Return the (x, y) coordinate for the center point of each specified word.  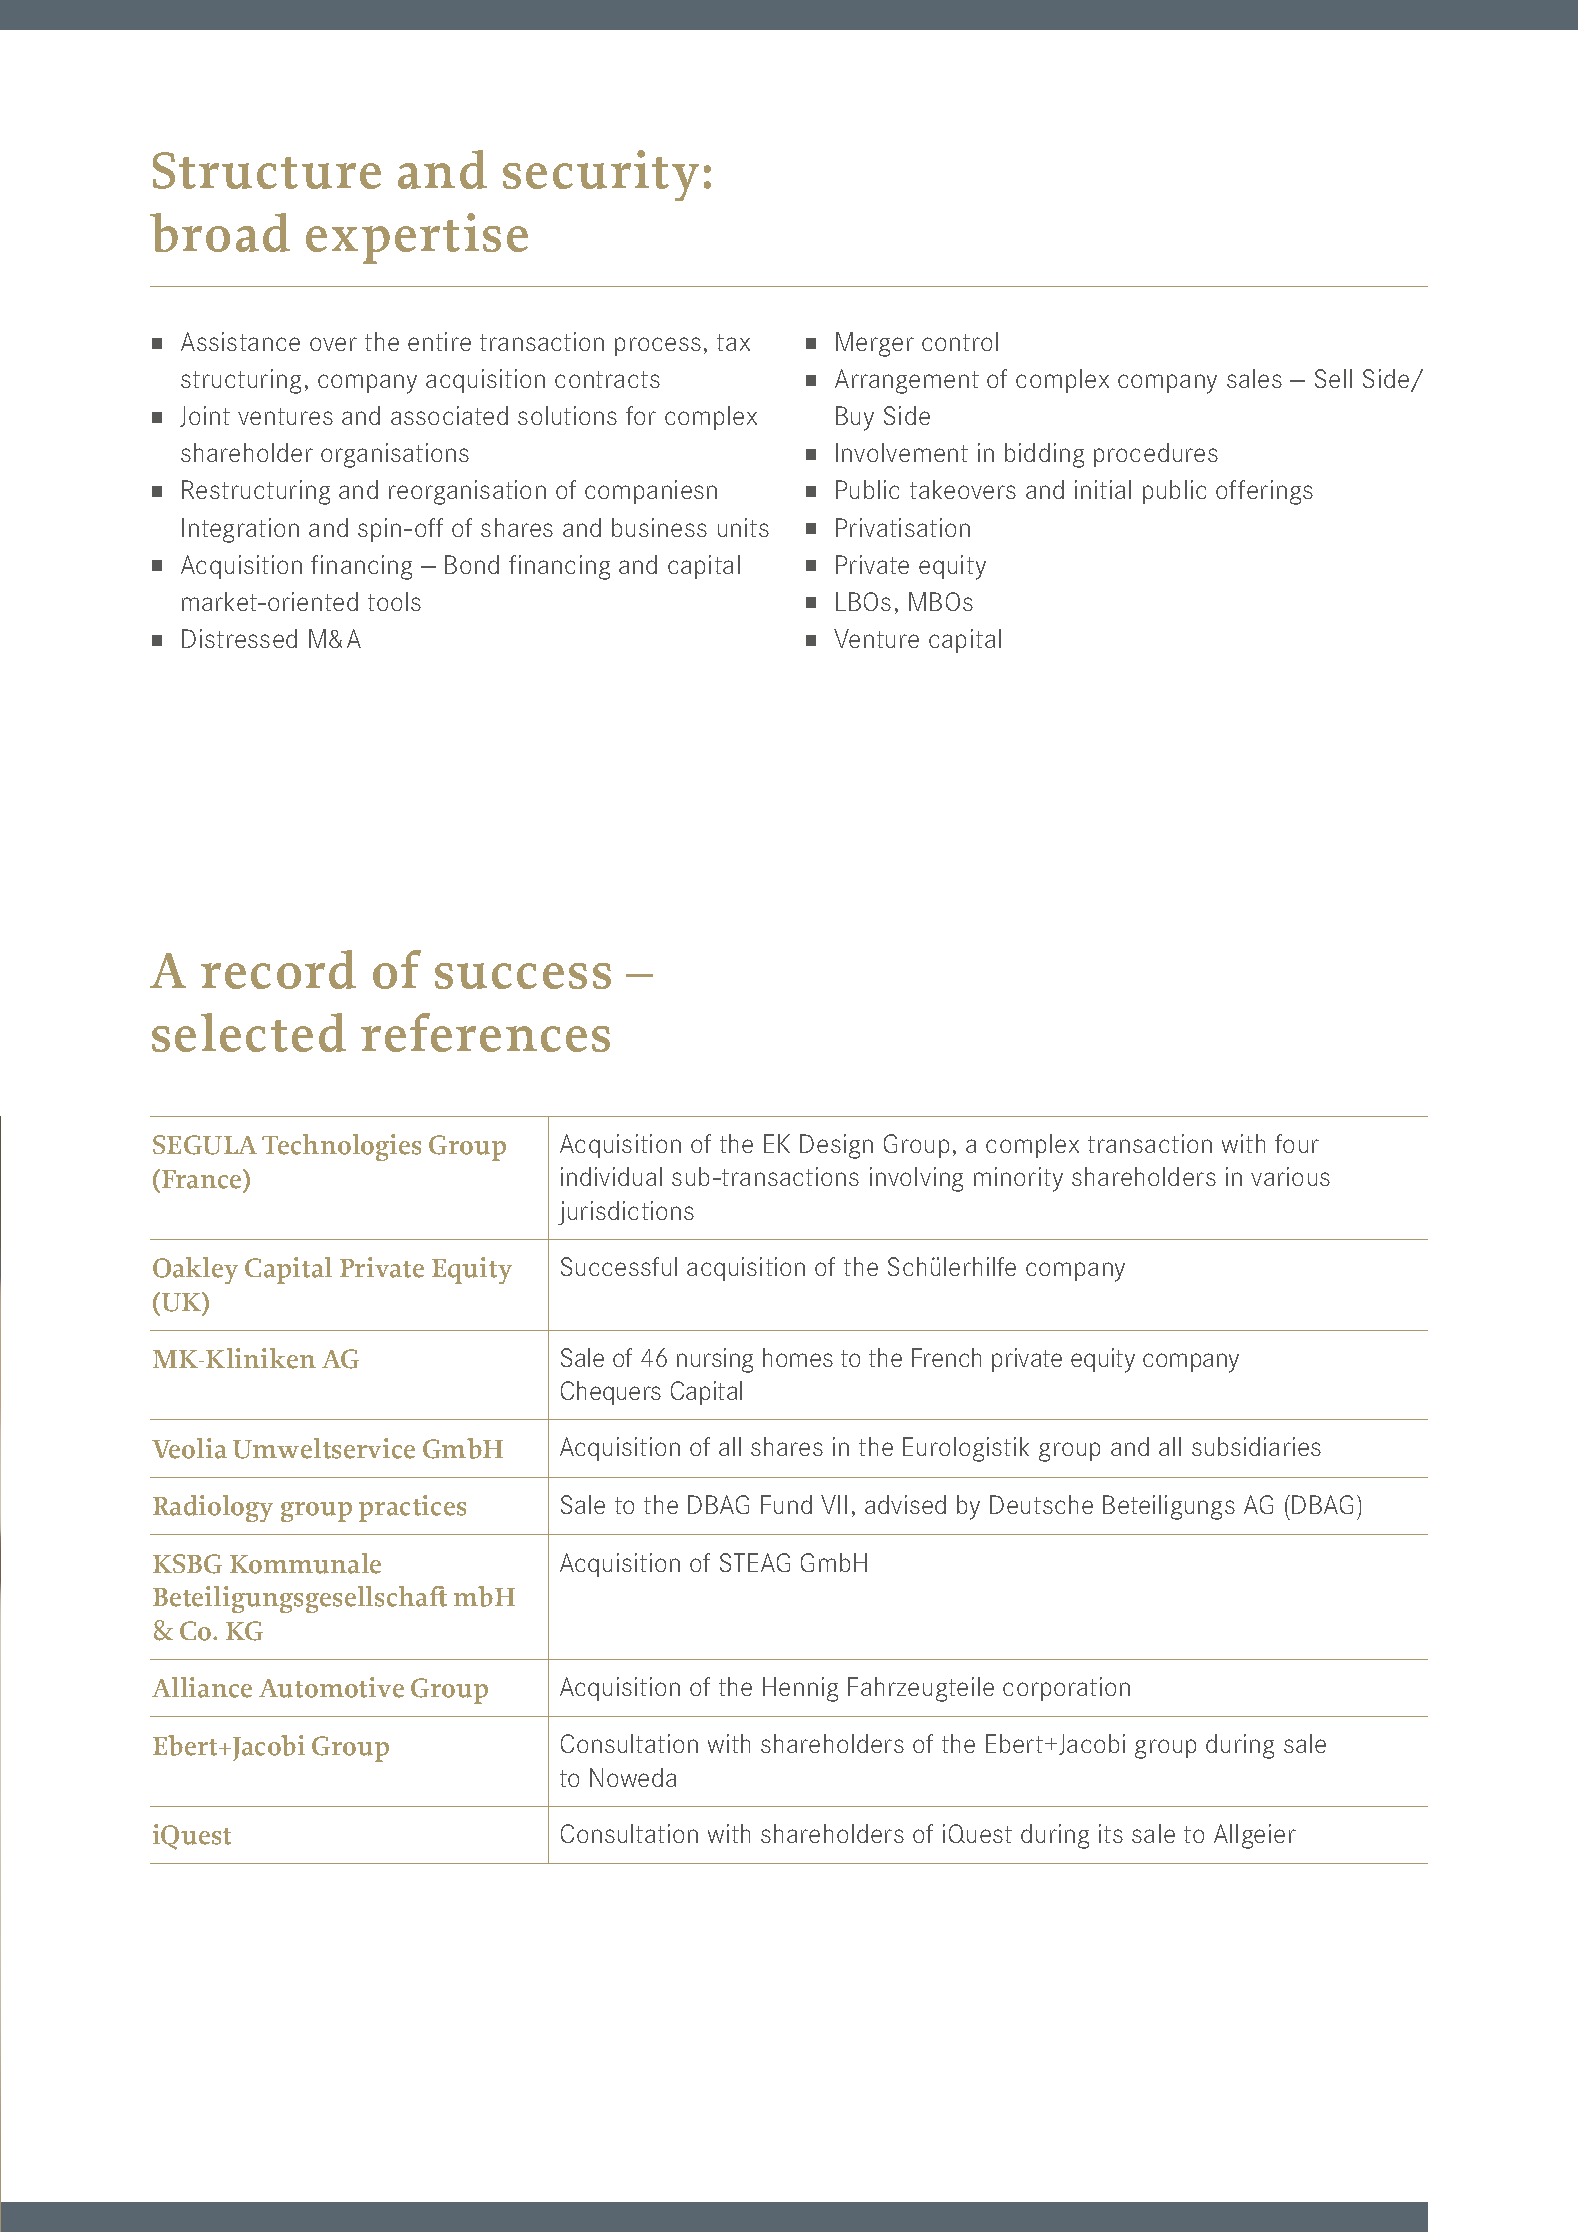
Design (836, 1146)
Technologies (341, 1147)
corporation (1066, 1689)
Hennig (800, 1689)
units (743, 527)
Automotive (331, 1687)
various (1290, 1176)
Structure (267, 170)
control (960, 341)
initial (1103, 489)
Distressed (239, 638)
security (601, 175)
